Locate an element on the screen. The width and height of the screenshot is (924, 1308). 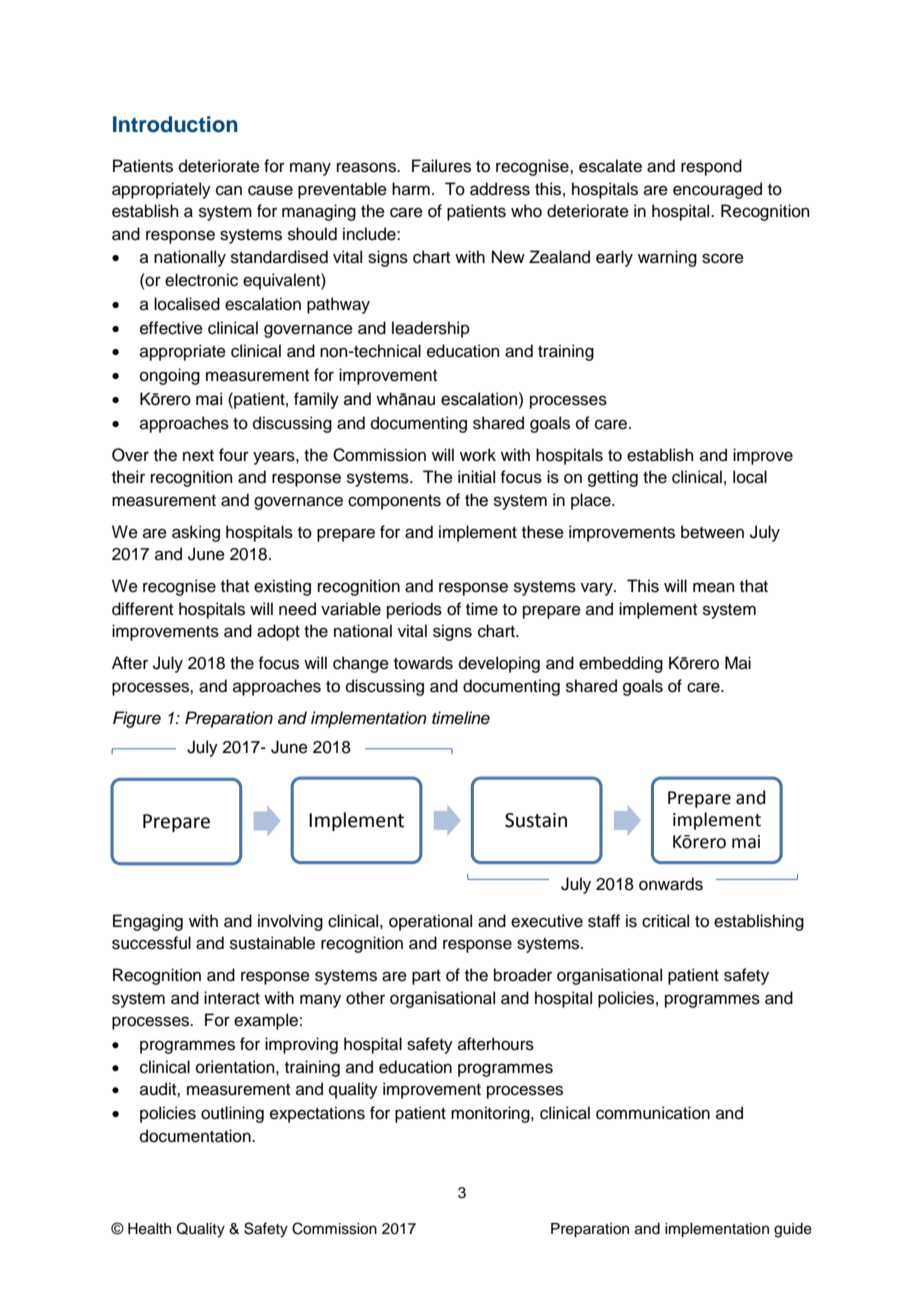
Health is located at coordinates (149, 1229).
